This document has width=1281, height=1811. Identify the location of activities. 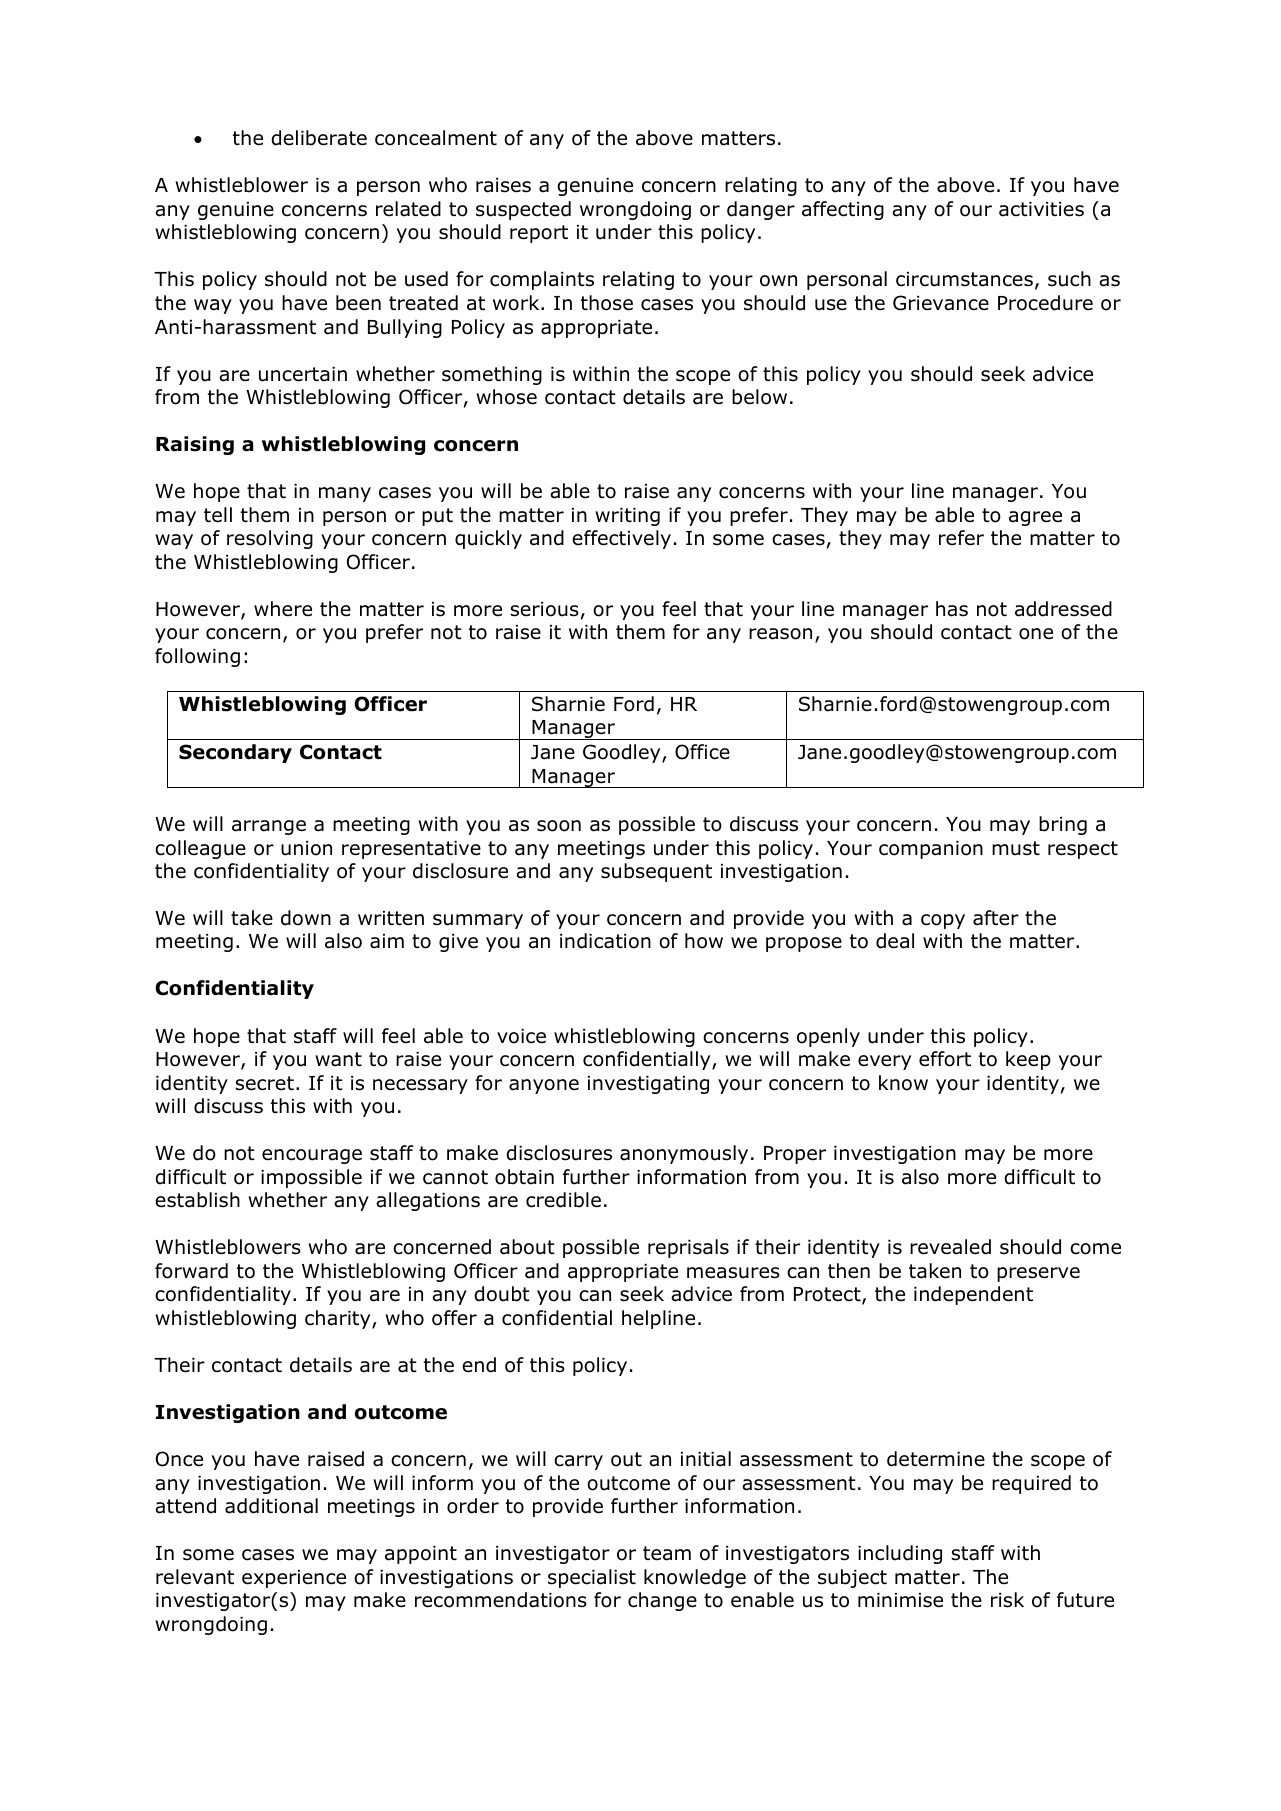
(1041, 209).
